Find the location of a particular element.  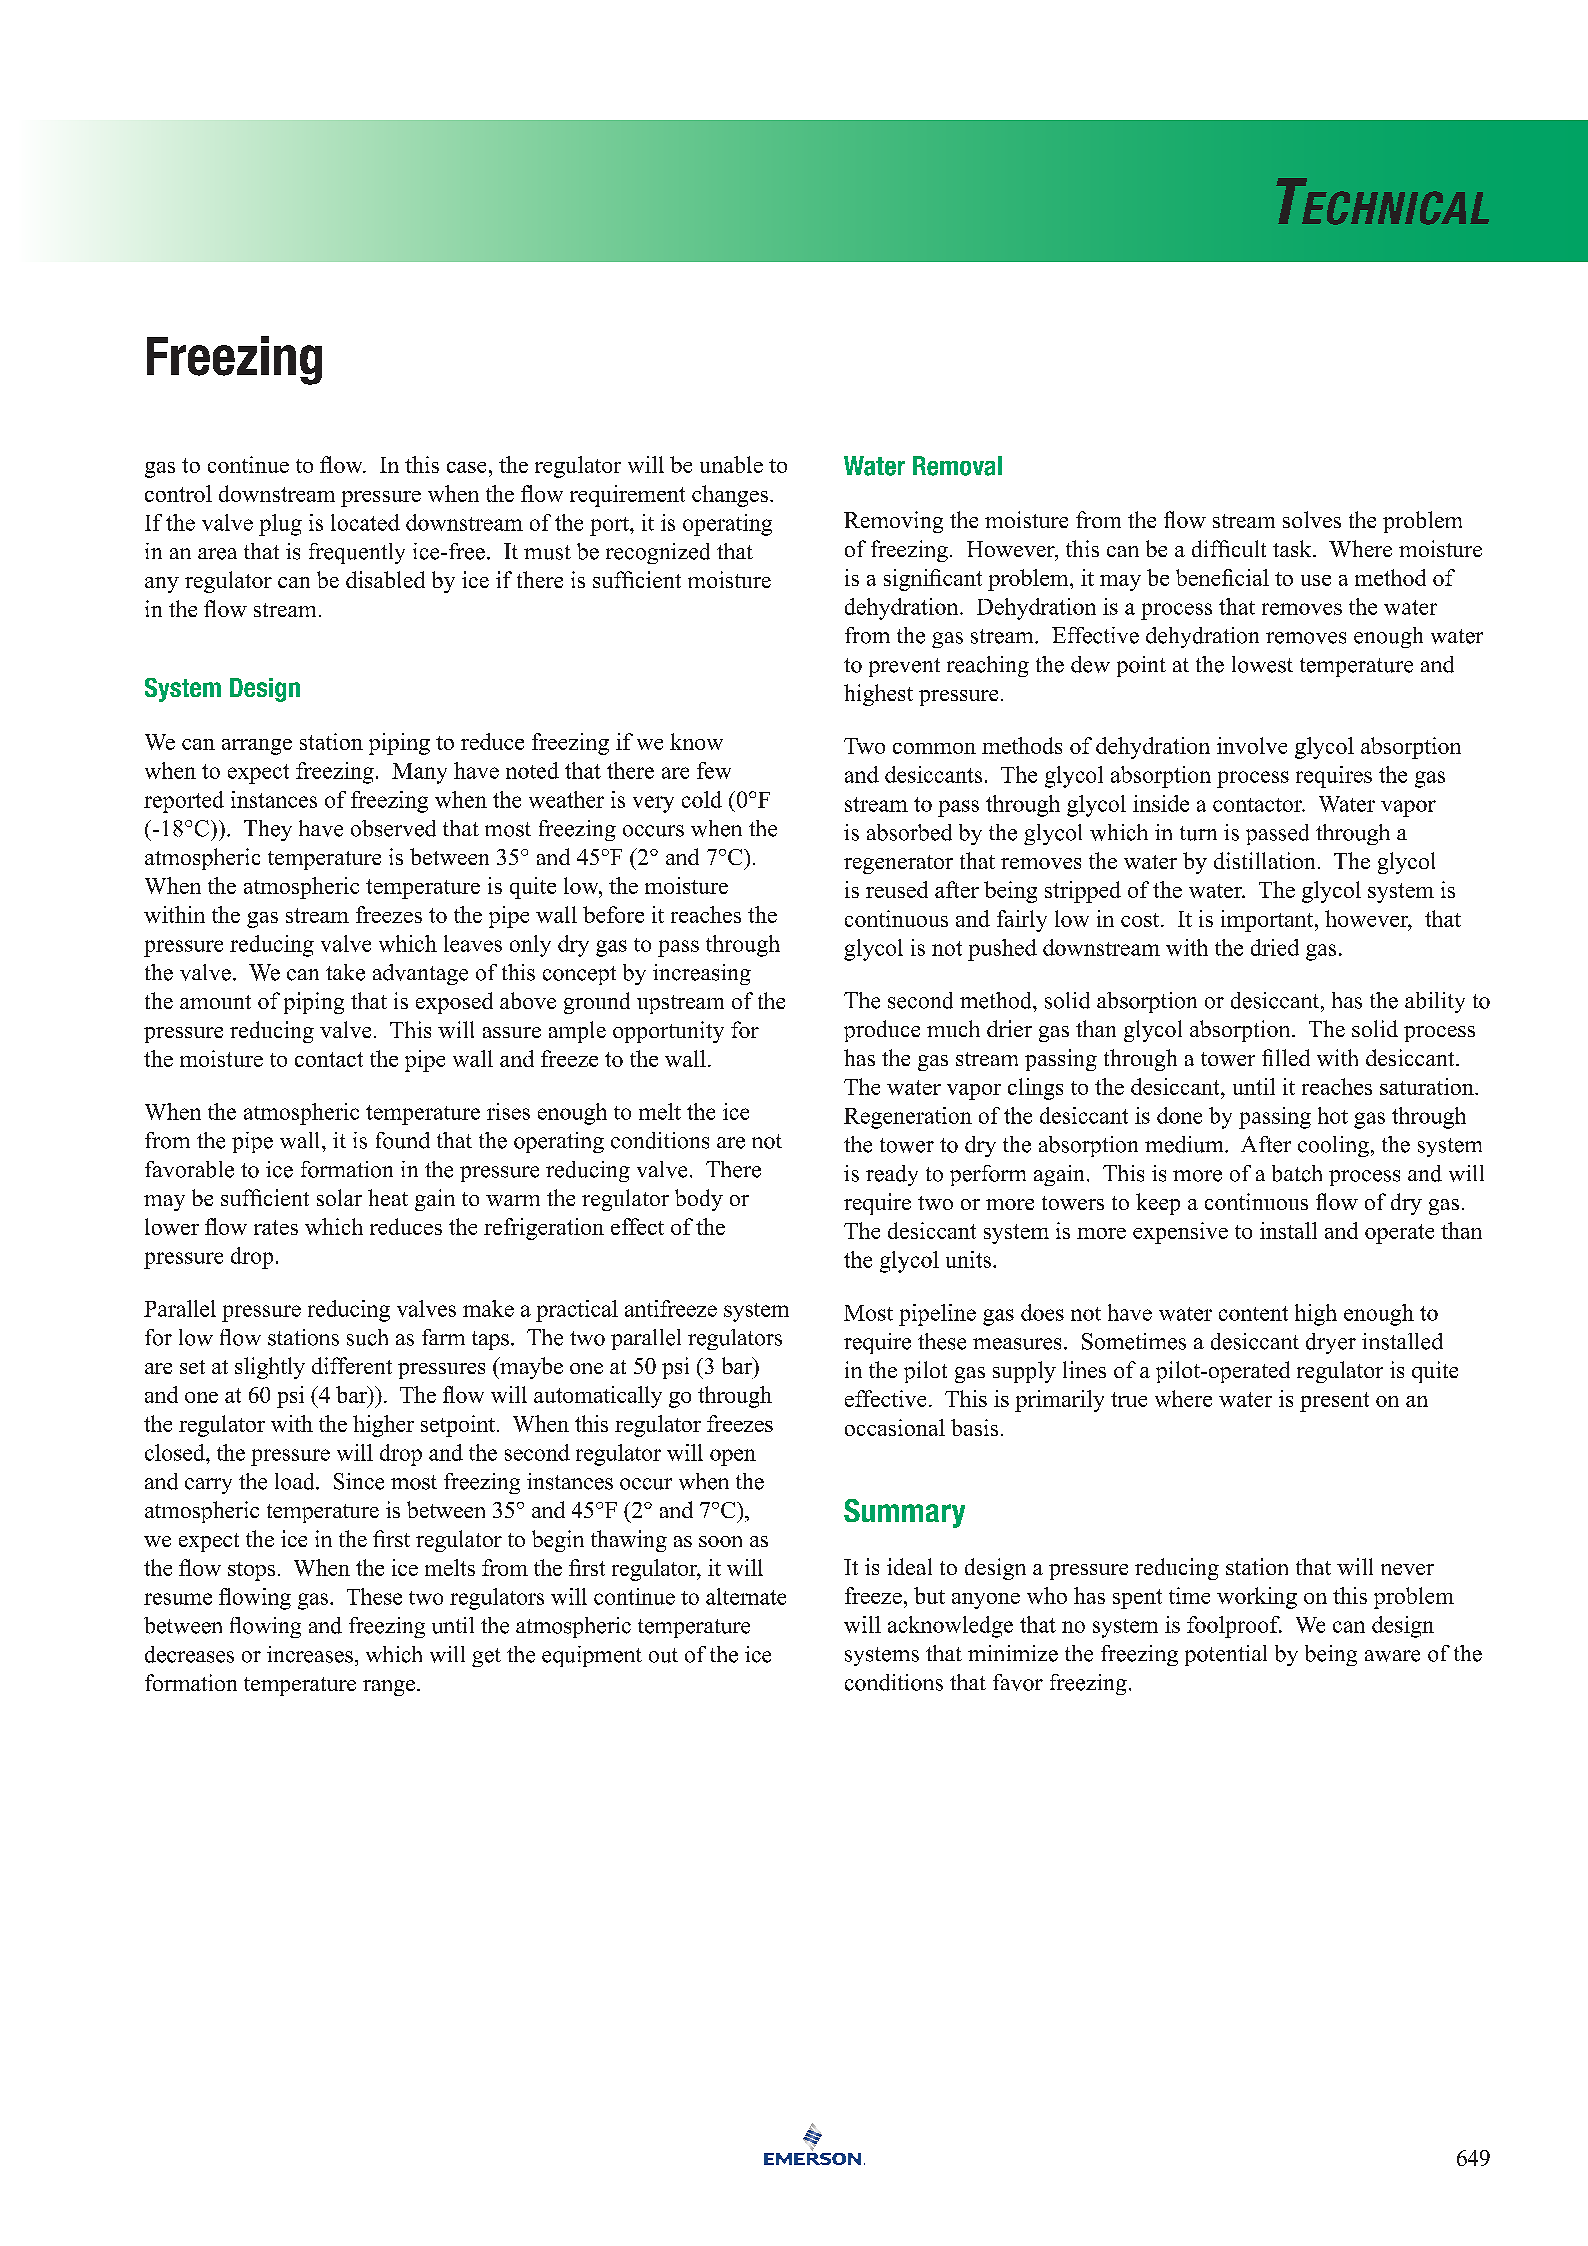

located is located at coordinates (365, 522).
